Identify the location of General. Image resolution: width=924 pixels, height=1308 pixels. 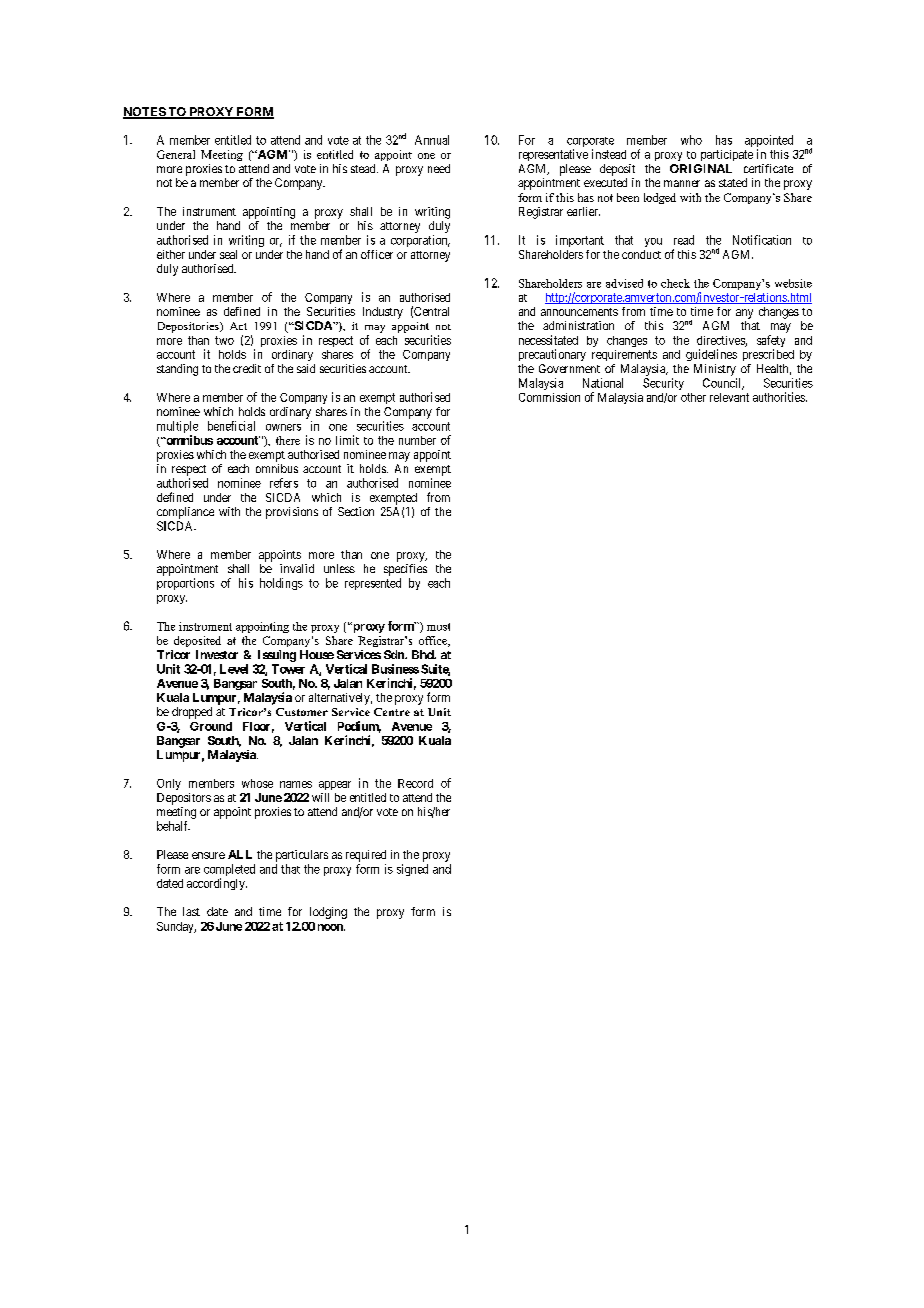
(176, 154).
